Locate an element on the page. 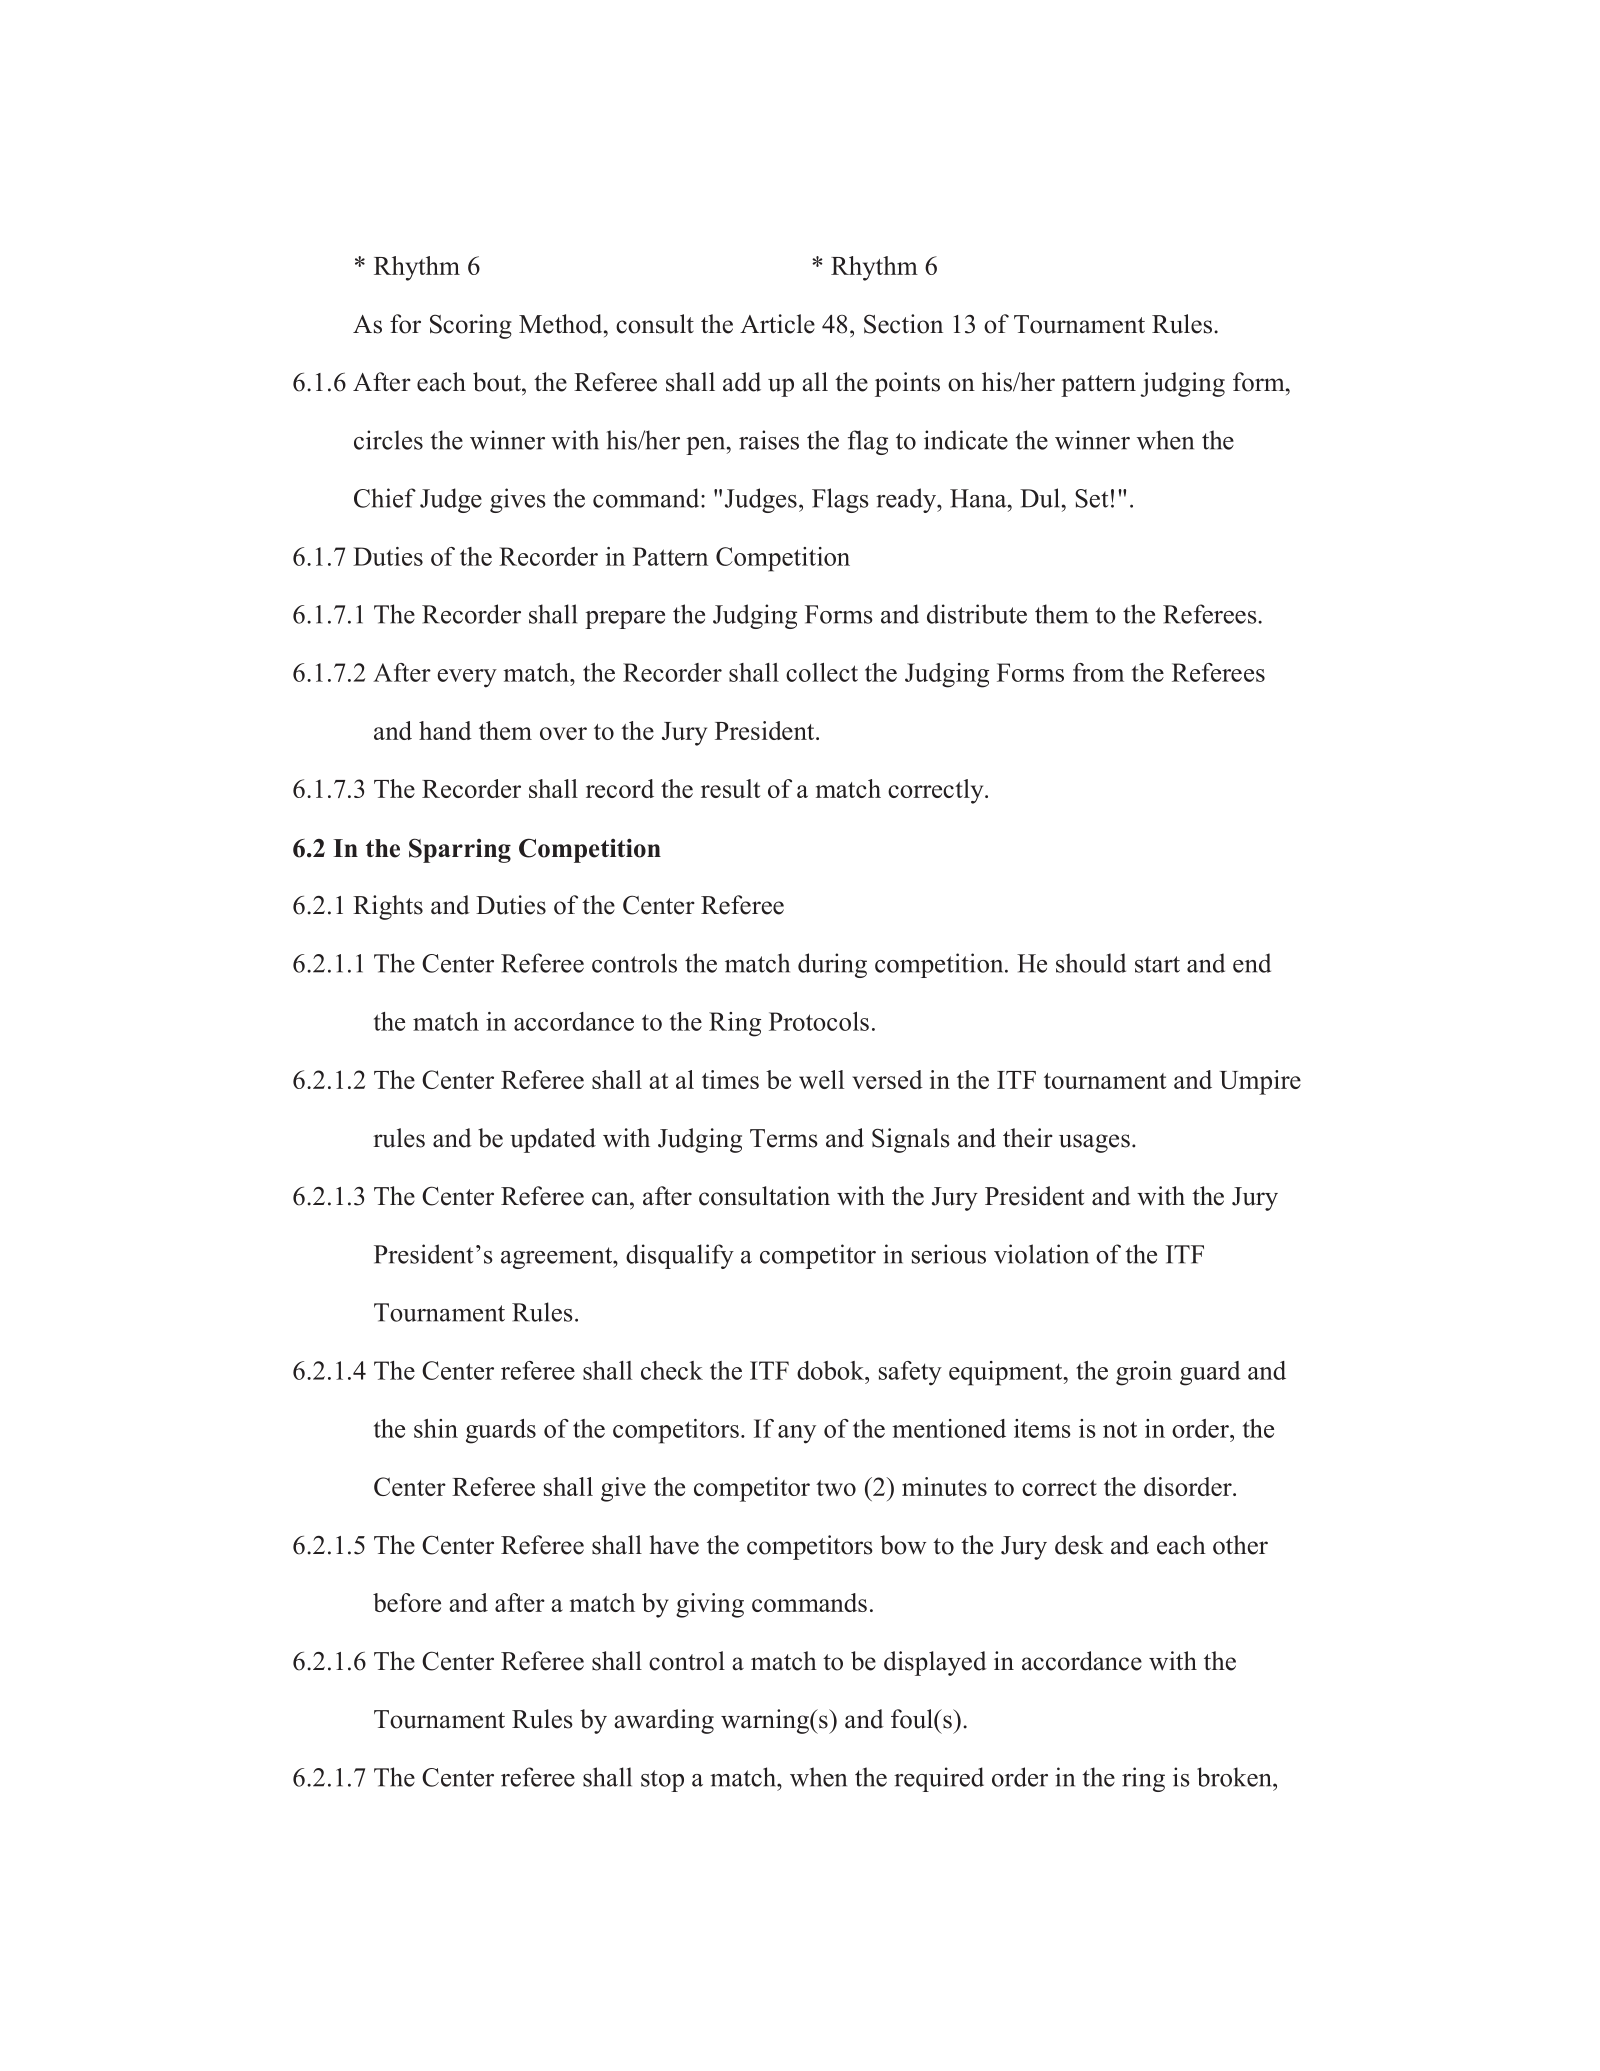  Set is located at coordinates (1091, 498).
